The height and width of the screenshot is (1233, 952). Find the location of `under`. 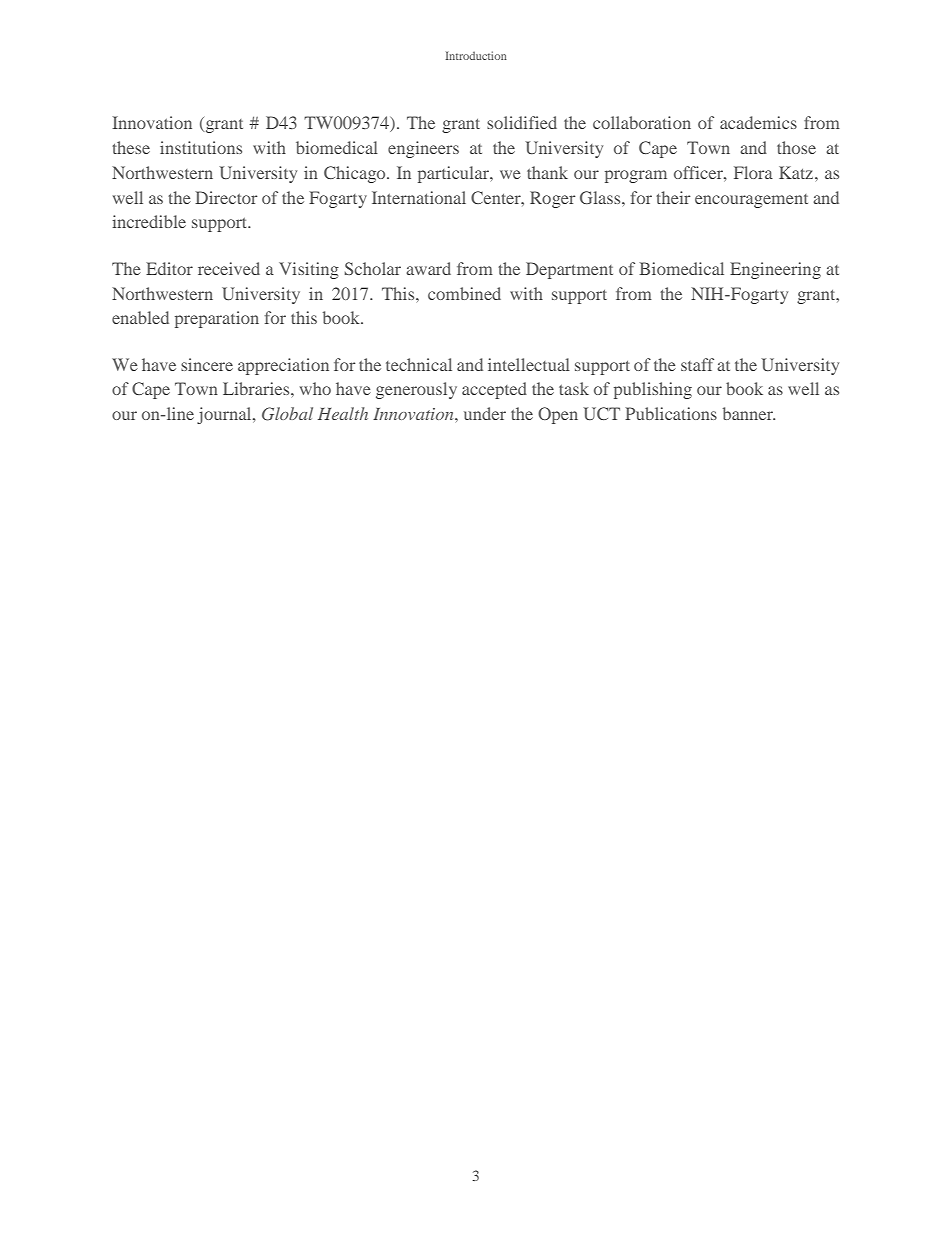

under is located at coordinates (485, 413).
